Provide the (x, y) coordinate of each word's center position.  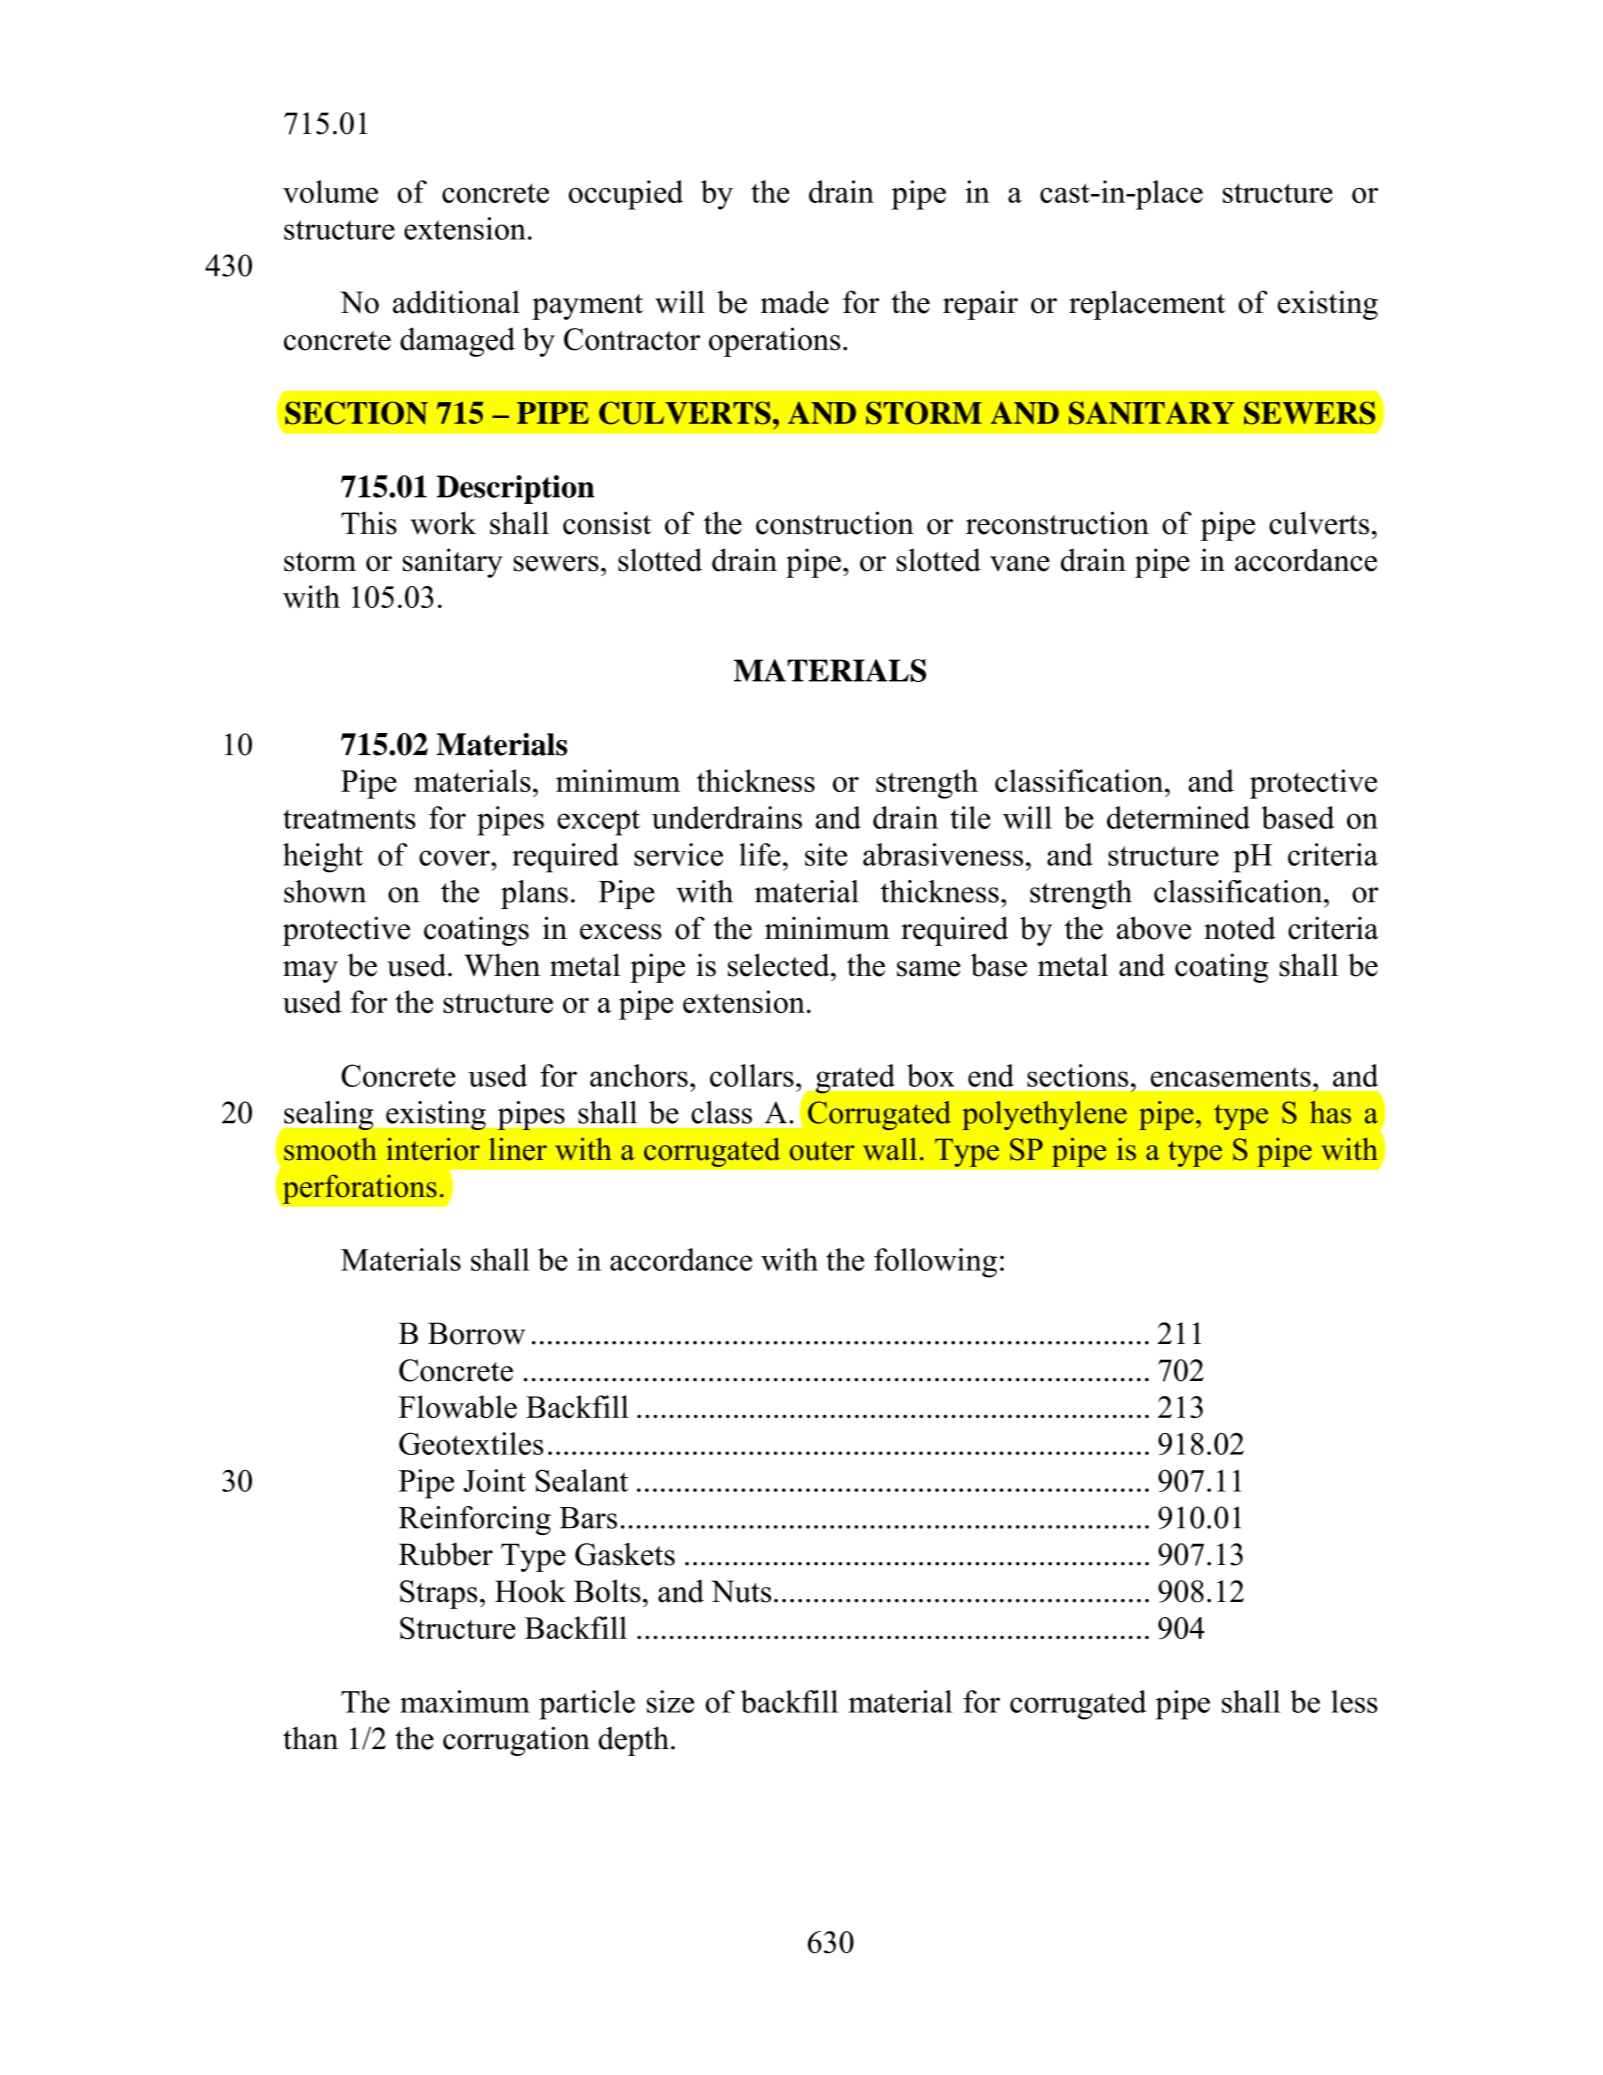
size (670, 1701)
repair (980, 305)
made (795, 302)
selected (780, 965)
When (502, 965)
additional (456, 302)
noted (1240, 928)
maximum (465, 1701)
